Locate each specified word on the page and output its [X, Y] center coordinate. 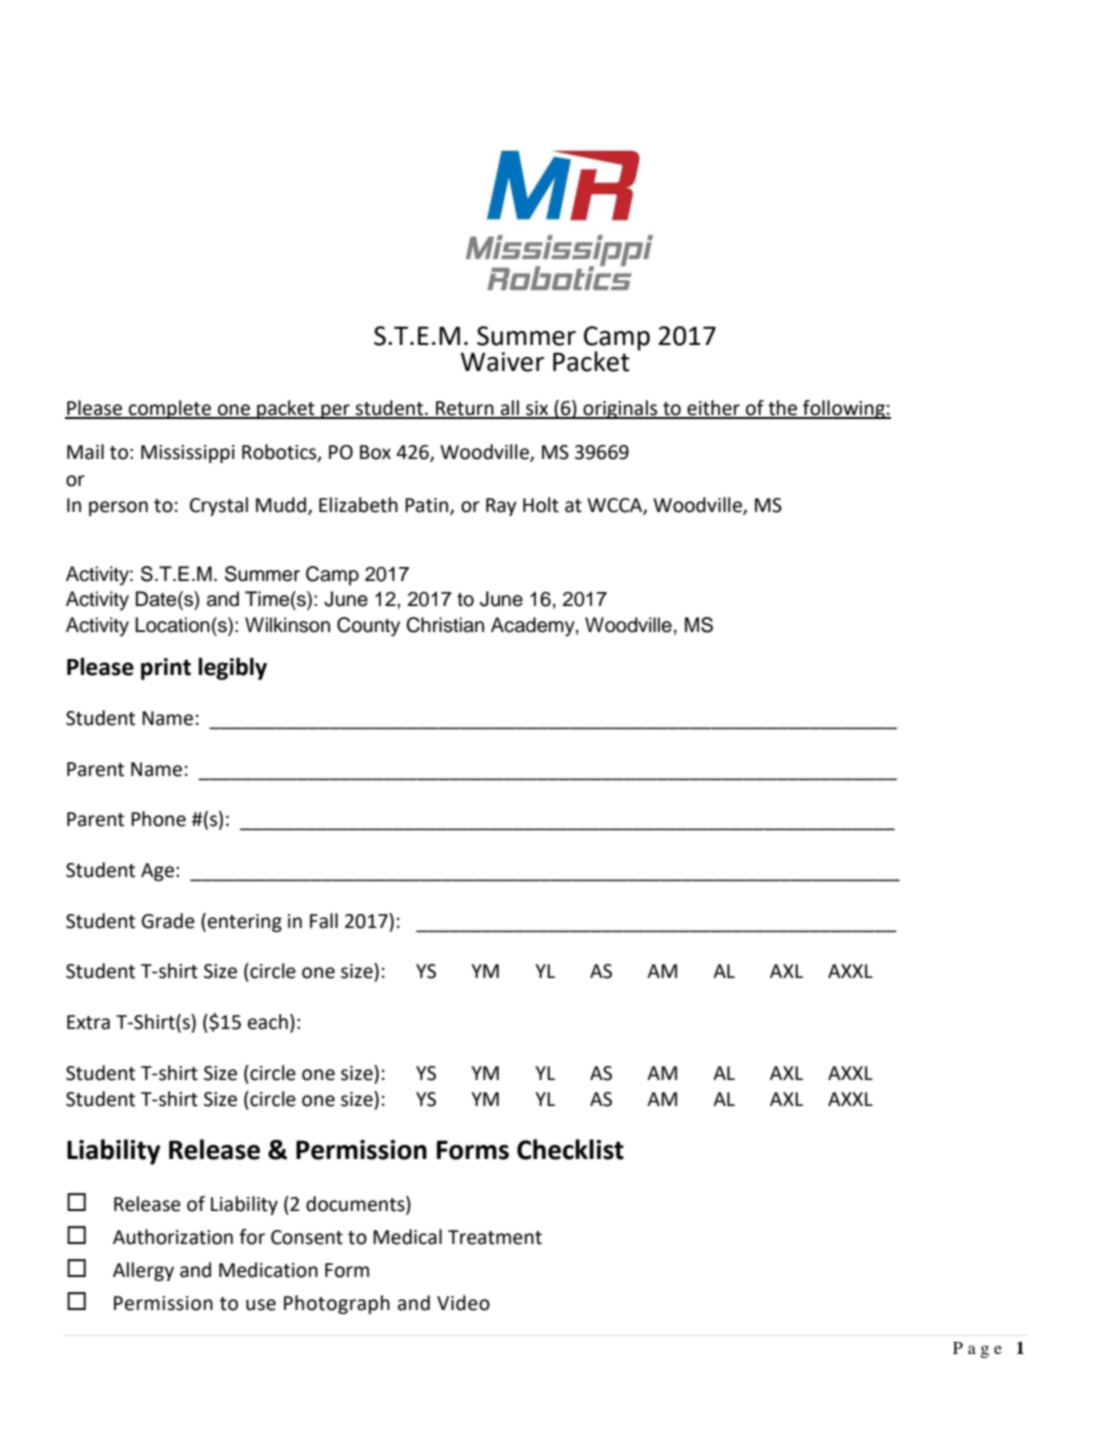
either [713, 409]
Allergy [143, 1271]
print [166, 669]
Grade [168, 921]
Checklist [570, 1149]
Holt [541, 505]
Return [465, 409]
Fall [324, 921]
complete [170, 409]
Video [463, 1303]
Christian [445, 625]
